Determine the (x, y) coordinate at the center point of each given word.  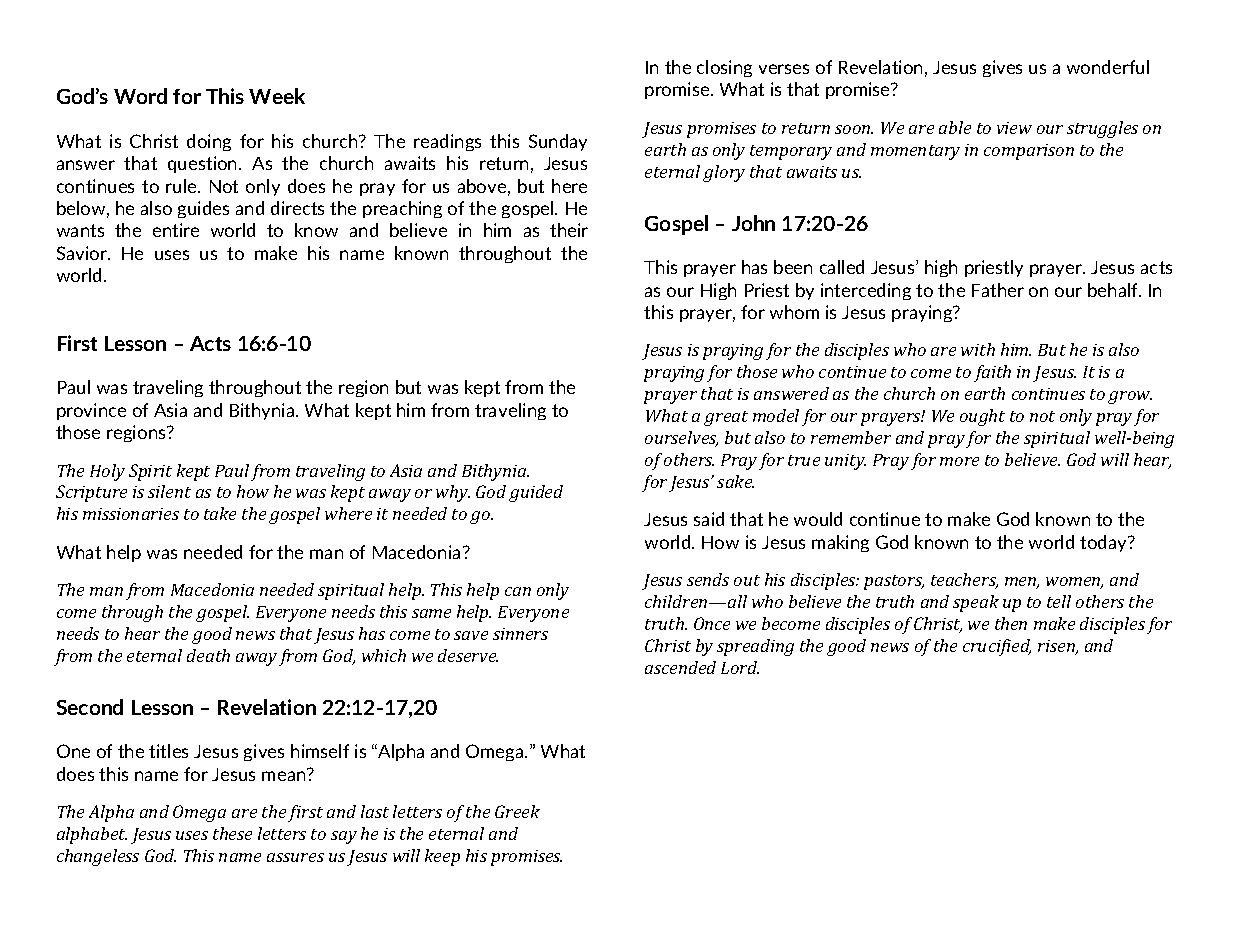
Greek (517, 811)
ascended (680, 667)
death (208, 655)
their (569, 230)
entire (176, 230)
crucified (997, 647)
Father (998, 290)
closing (724, 68)
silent (169, 491)
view (1014, 128)
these (232, 833)
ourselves (681, 439)
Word (140, 96)
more (959, 461)
